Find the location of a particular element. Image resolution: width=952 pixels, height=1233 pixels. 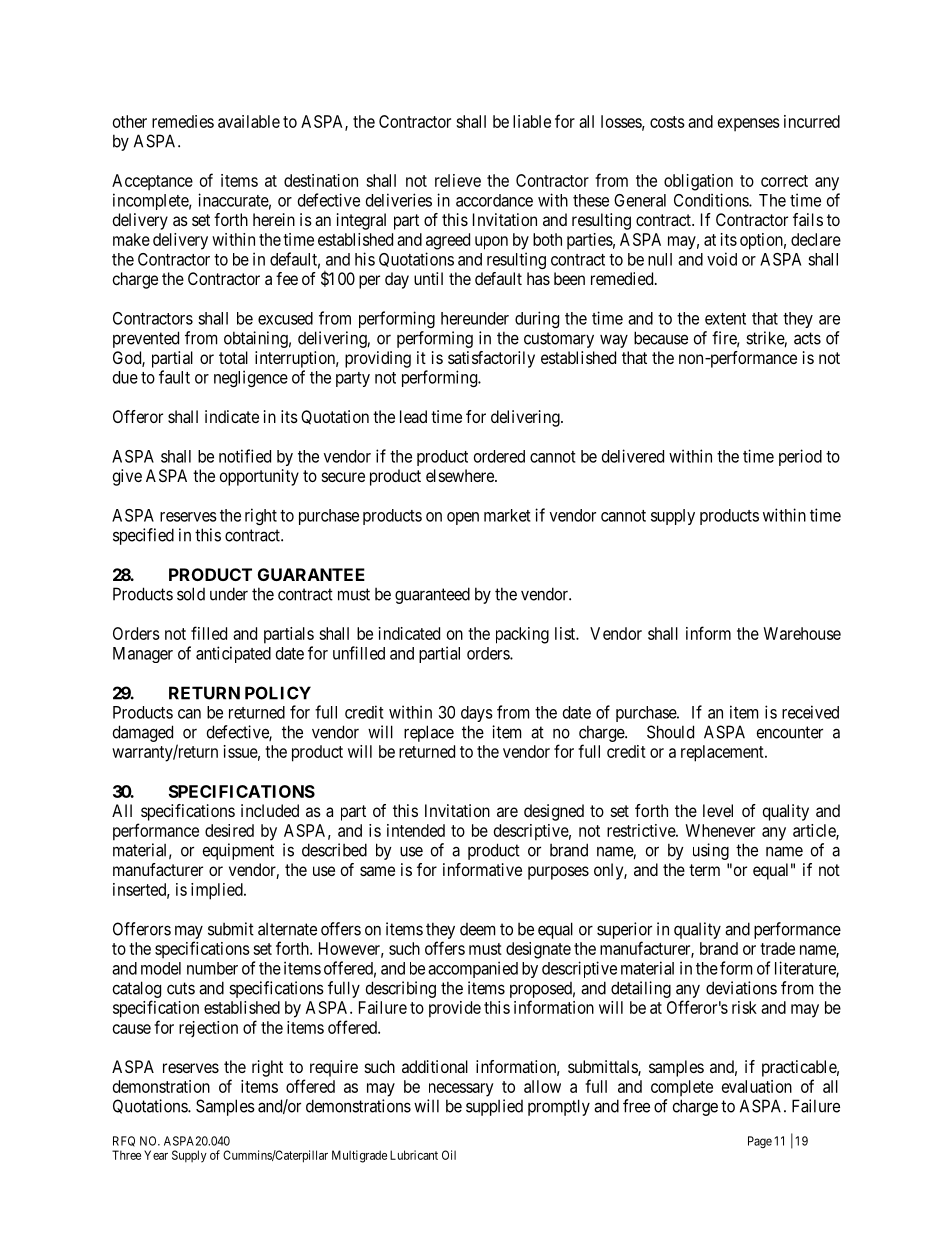

expenses is located at coordinates (749, 125).
